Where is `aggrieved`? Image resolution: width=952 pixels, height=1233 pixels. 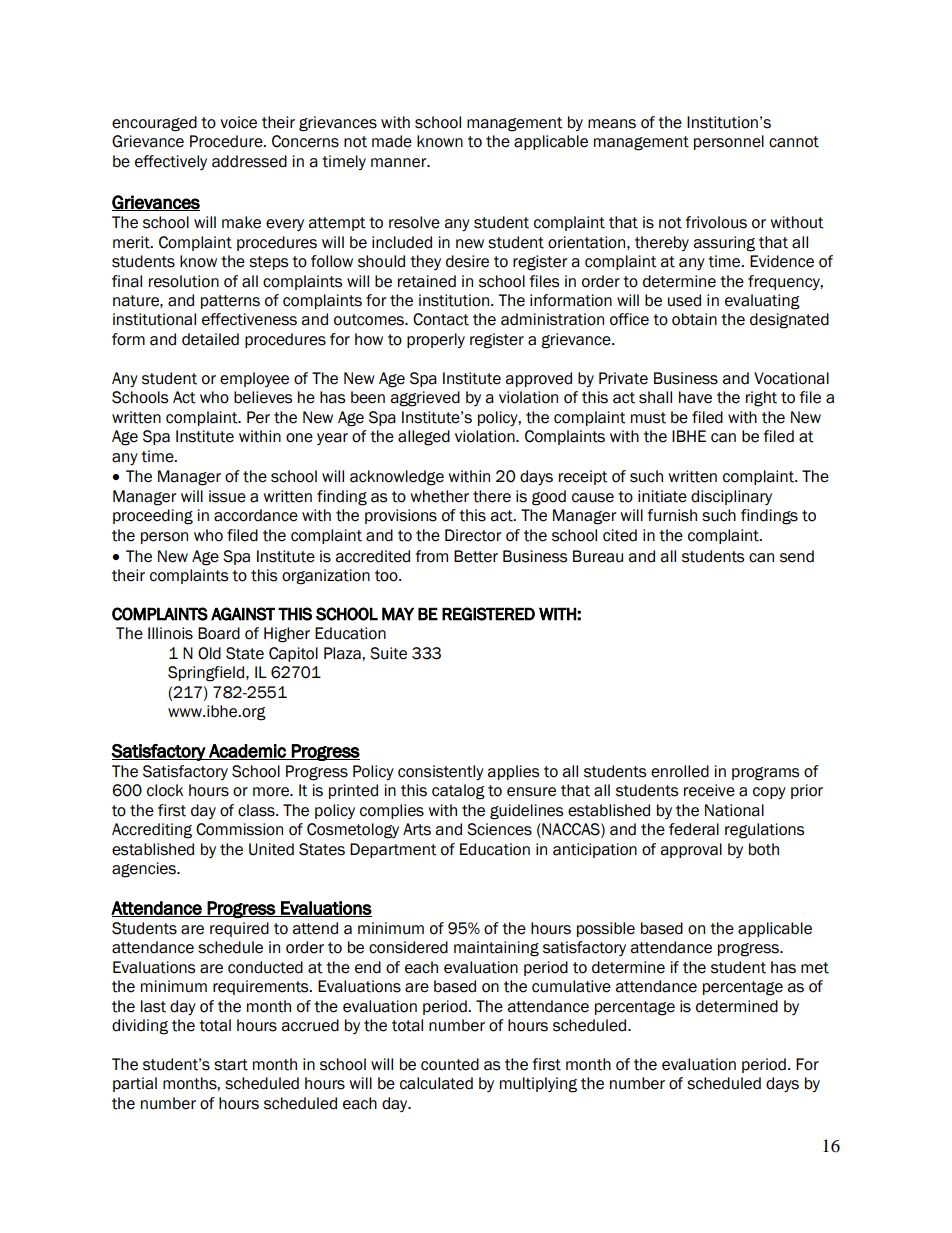
aggrieved is located at coordinates (425, 399).
